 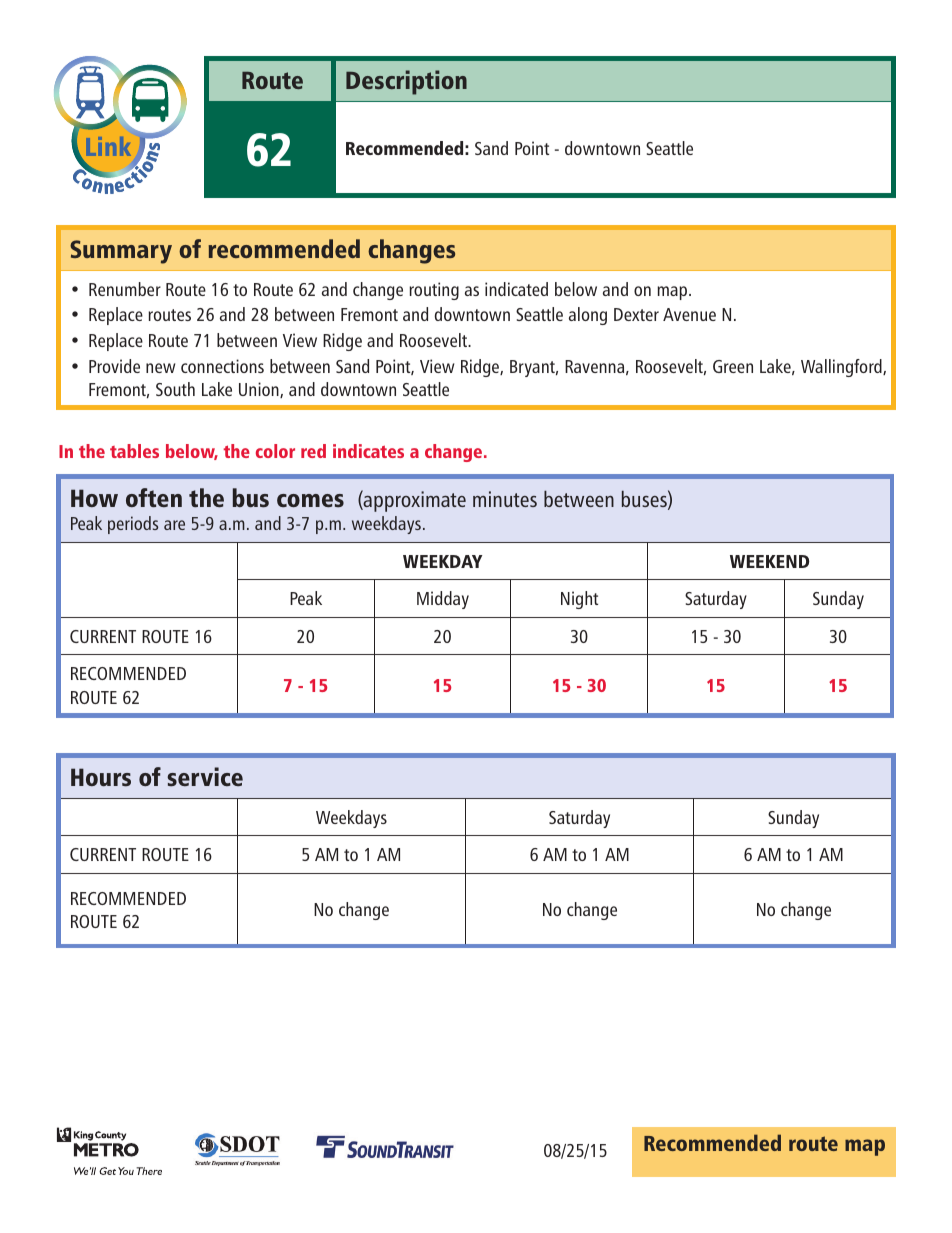 What do you see at coordinates (689, 314) in the image?
I see `Avenue` at bounding box center [689, 314].
